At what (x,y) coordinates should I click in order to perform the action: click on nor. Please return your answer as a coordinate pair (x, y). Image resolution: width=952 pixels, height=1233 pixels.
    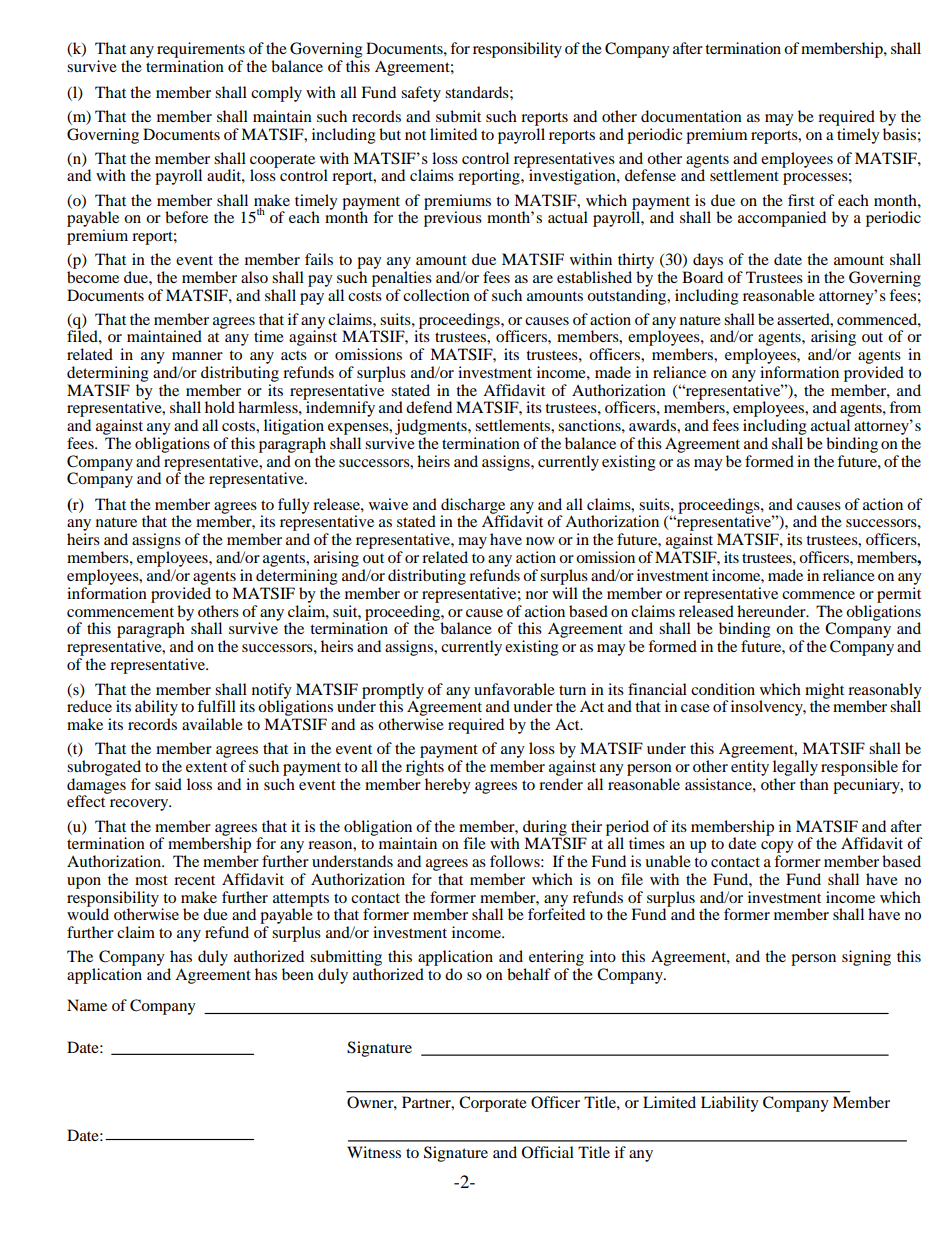
    Looking at the image, I should click on (537, 595).
